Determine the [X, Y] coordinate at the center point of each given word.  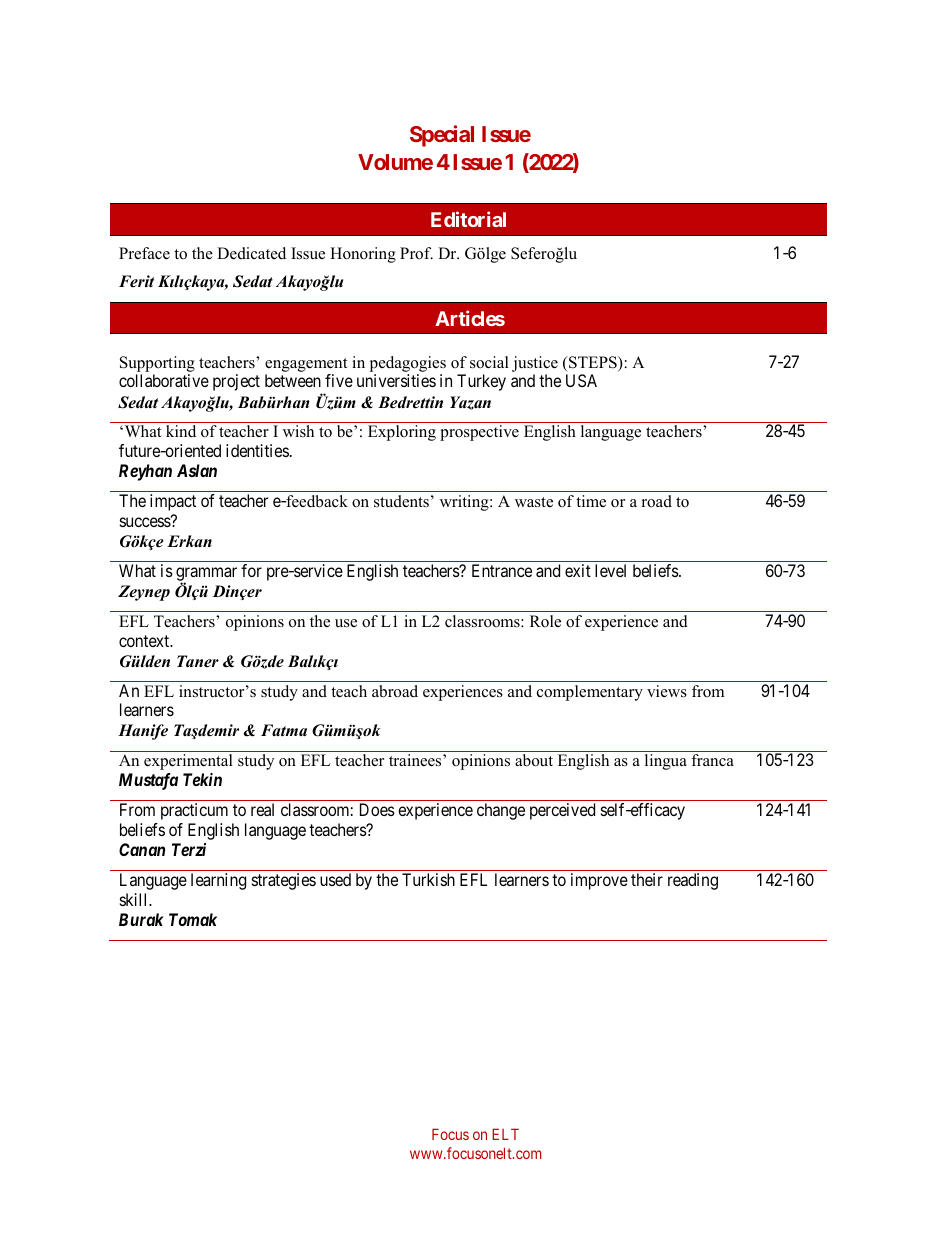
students [401, 501]
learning [218, 881]
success [146, 522]
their [647, 879]
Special [442, 136]
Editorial [468, 219]
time [591, 501]
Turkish [428, 879]
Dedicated [251, 253]
